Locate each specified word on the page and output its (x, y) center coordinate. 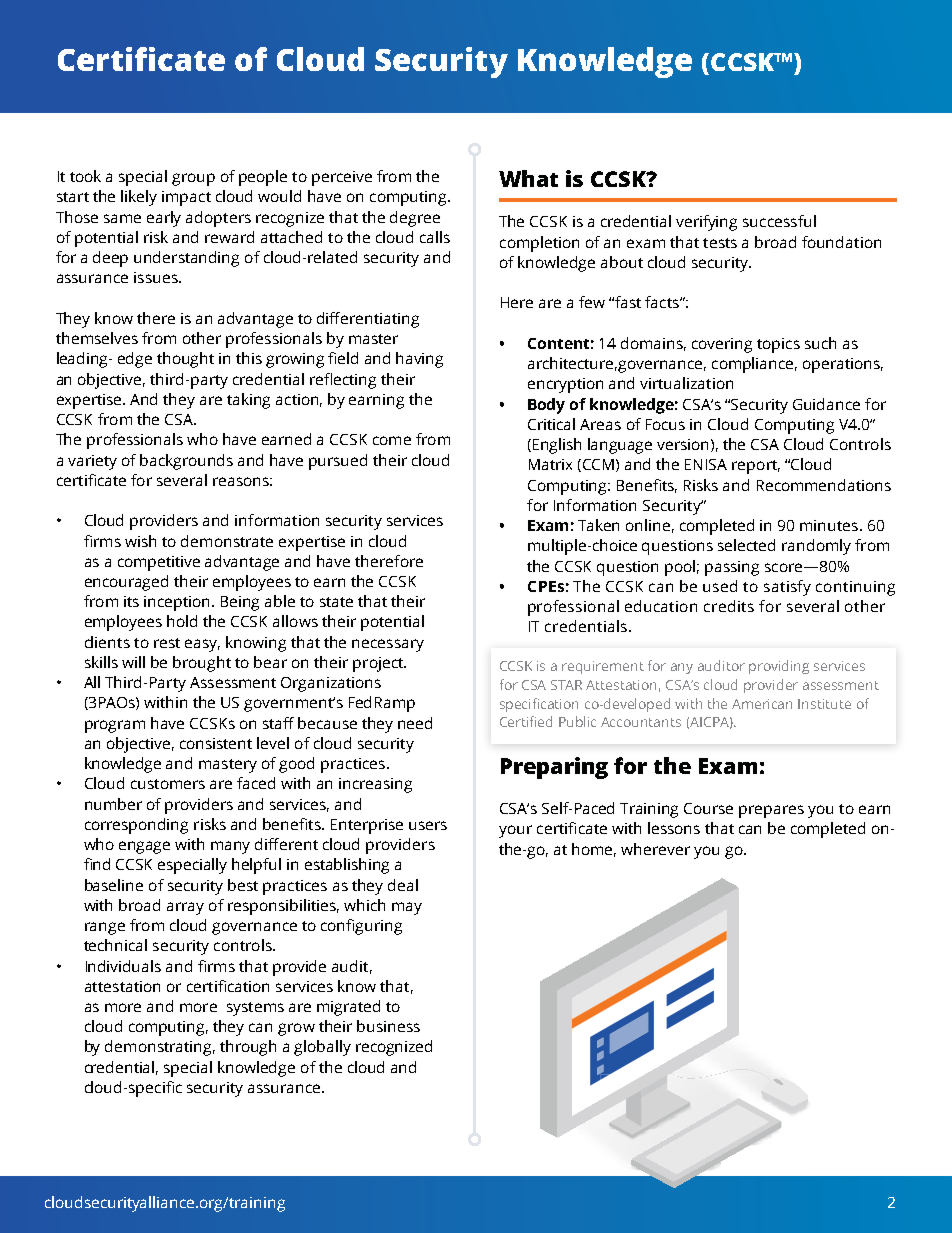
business (388, 1026)
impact (186, 198)
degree (415, 219)
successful (779, 221)
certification (228, 986)
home (594, 850)
